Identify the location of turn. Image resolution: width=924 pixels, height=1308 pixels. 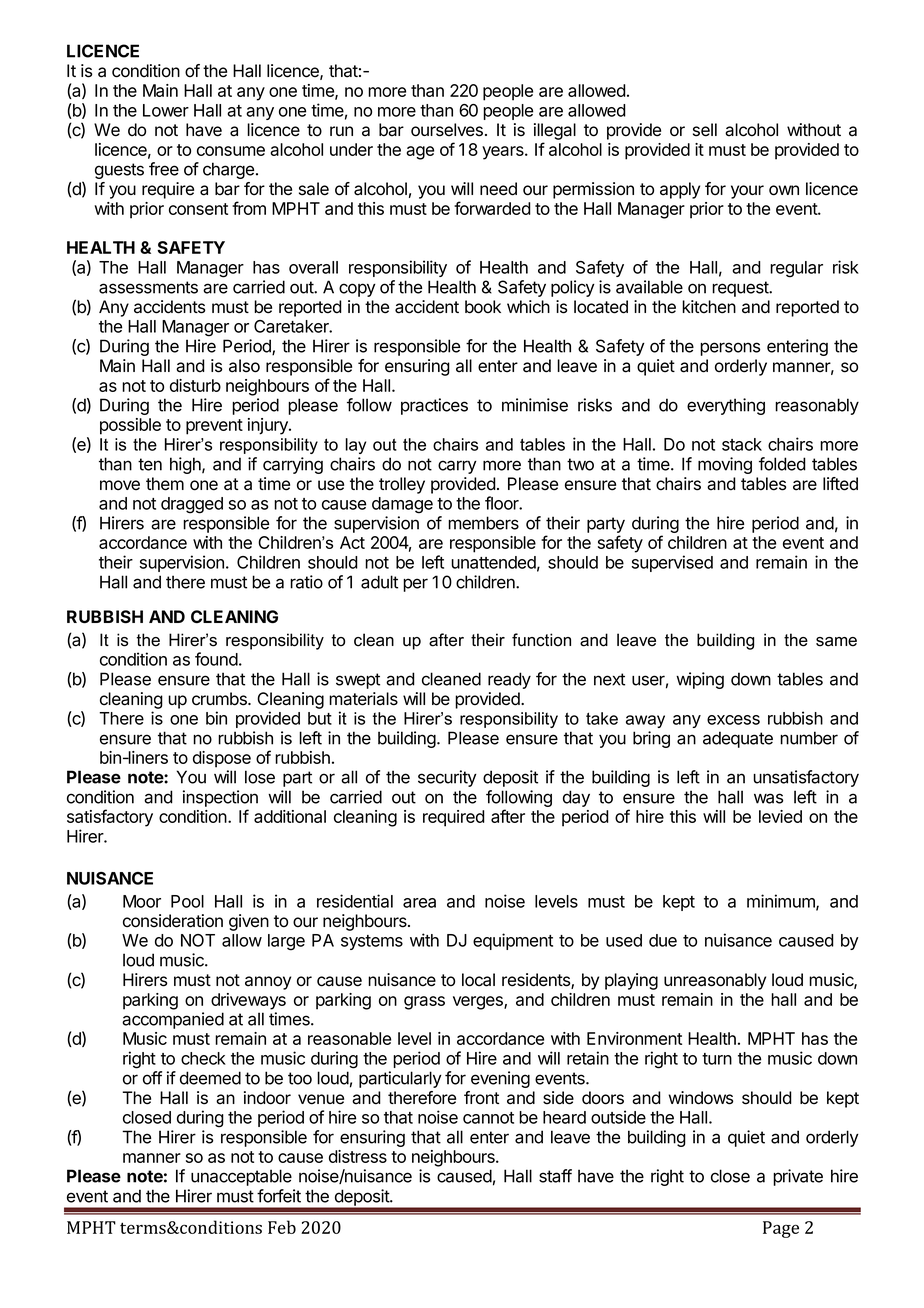
(717, 1059).
